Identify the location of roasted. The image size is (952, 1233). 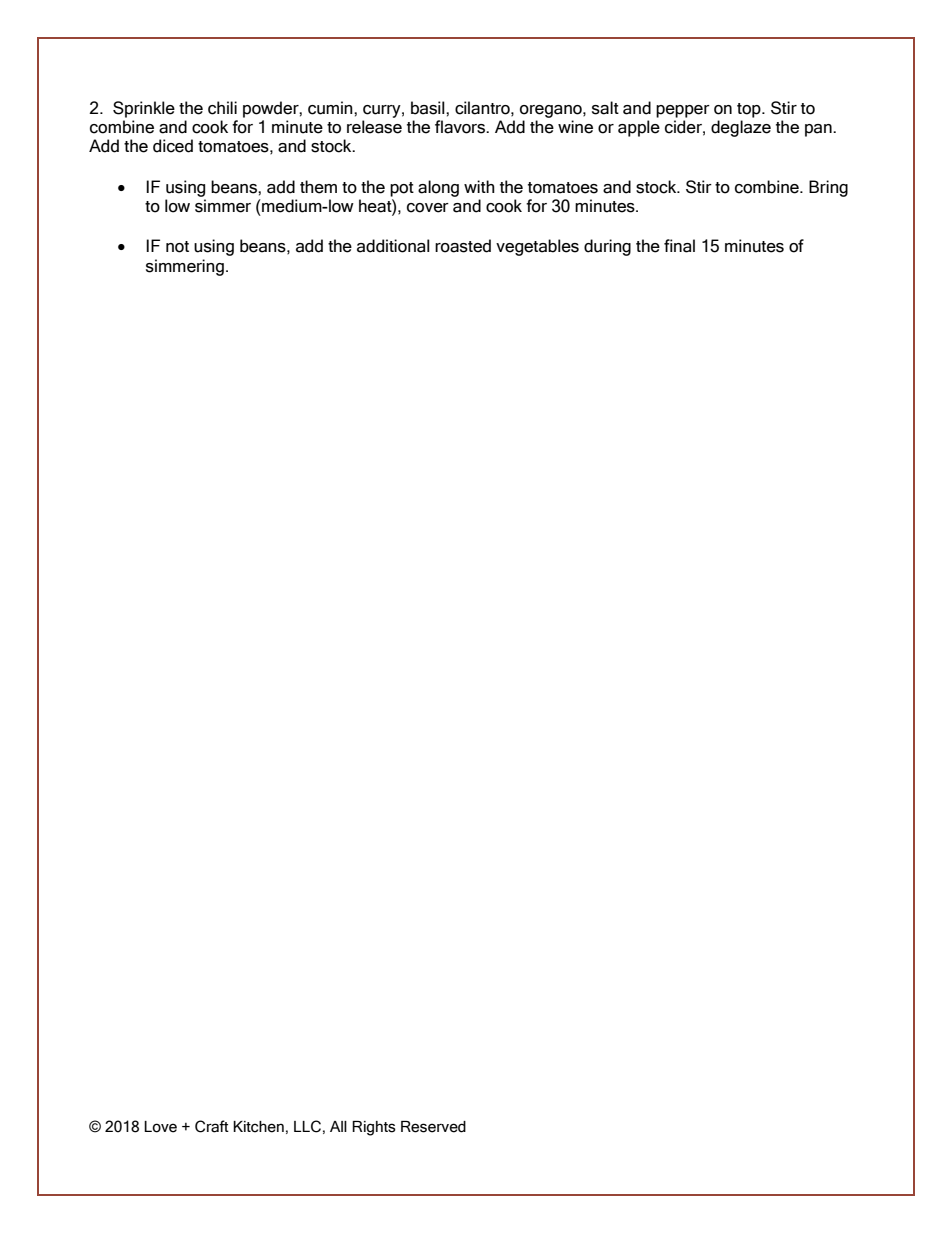
(463, 246).
